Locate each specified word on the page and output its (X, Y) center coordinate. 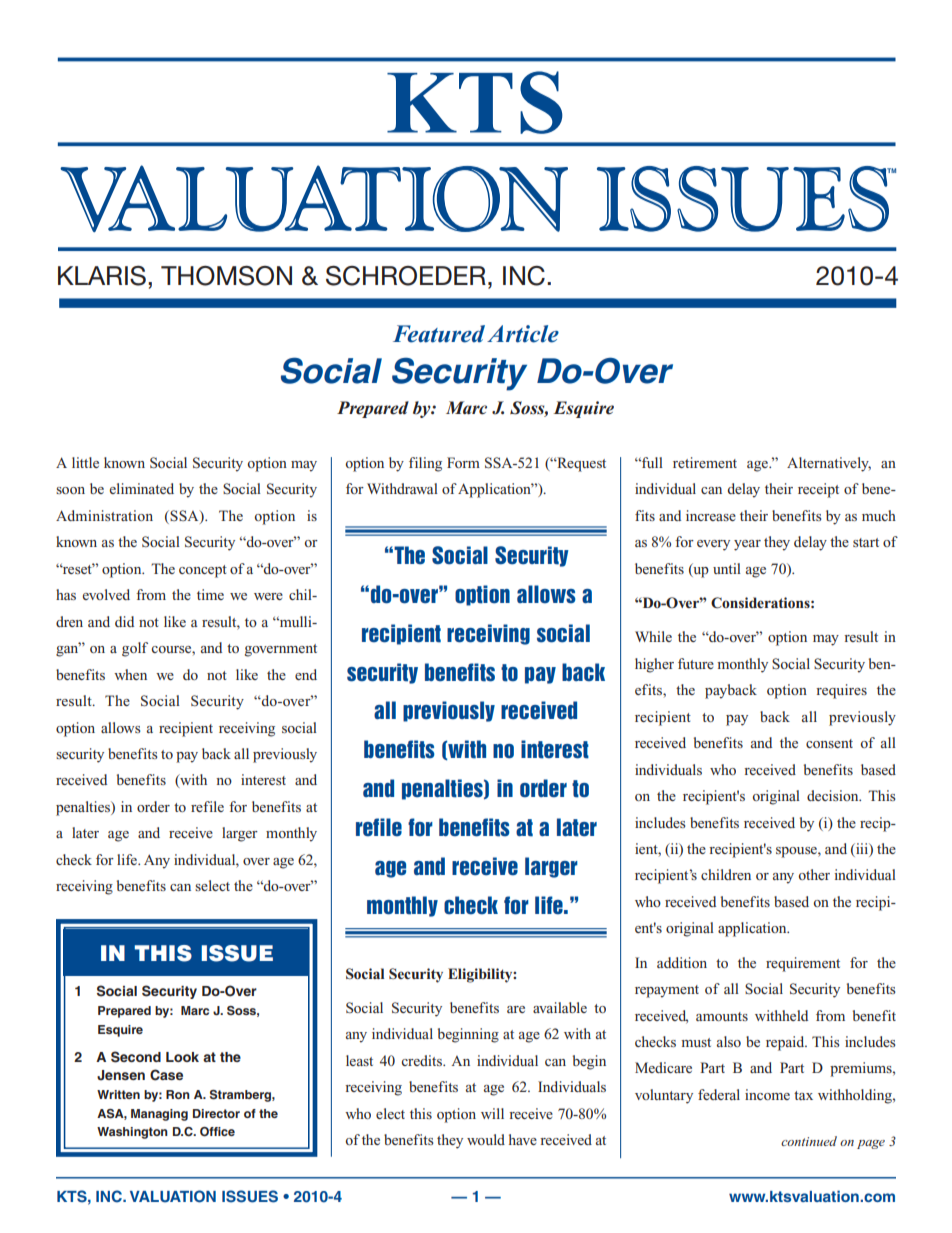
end (306, 674)
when (130, 674)
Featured (439, 334)
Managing (159, 1115)
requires (841, 691)
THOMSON (226, 276)
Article (523, 334)
